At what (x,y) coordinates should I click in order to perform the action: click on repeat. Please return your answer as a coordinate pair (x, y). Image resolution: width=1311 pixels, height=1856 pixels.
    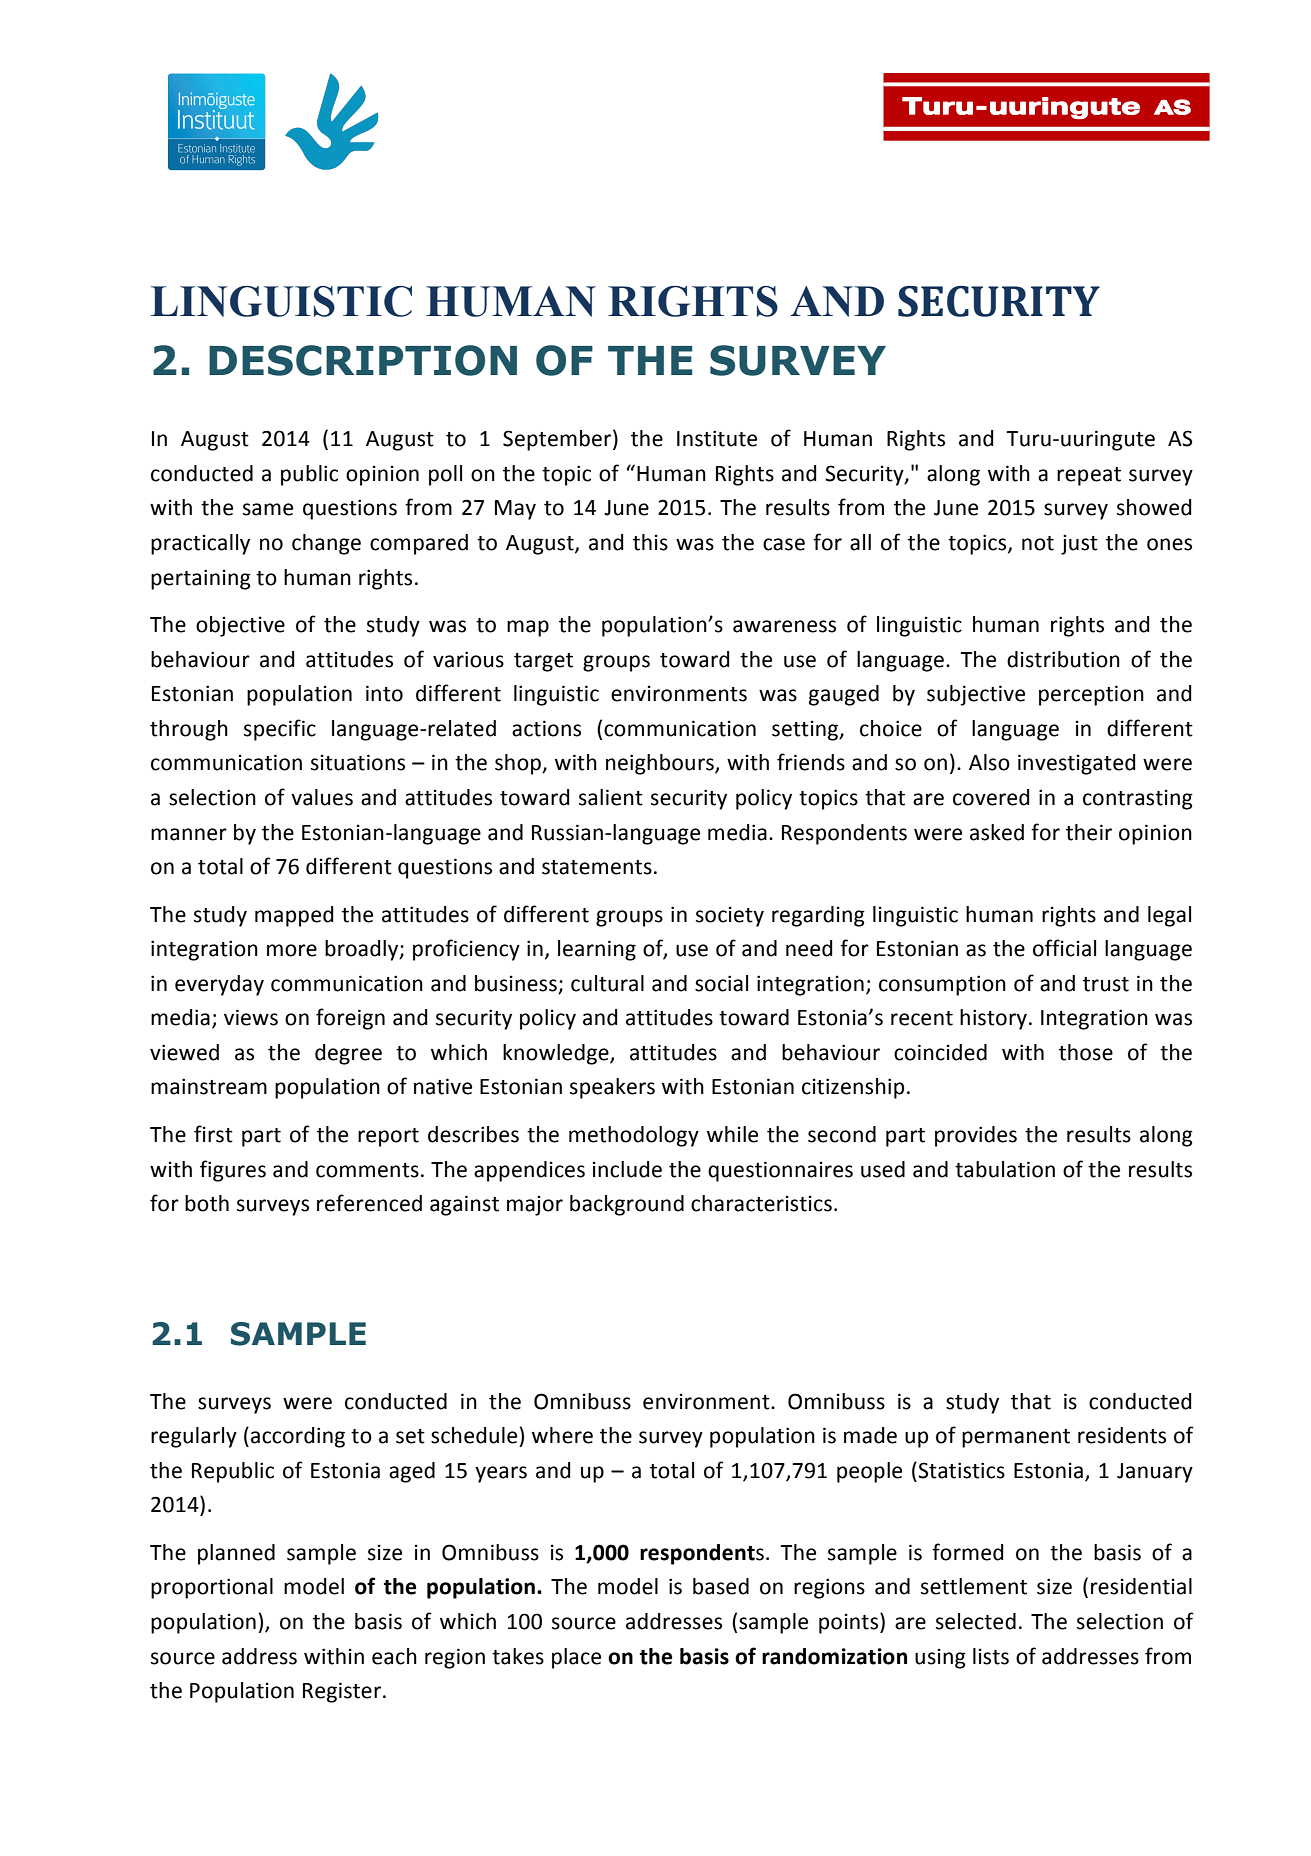
    Looking at the image, I should click on (1089, 476).
